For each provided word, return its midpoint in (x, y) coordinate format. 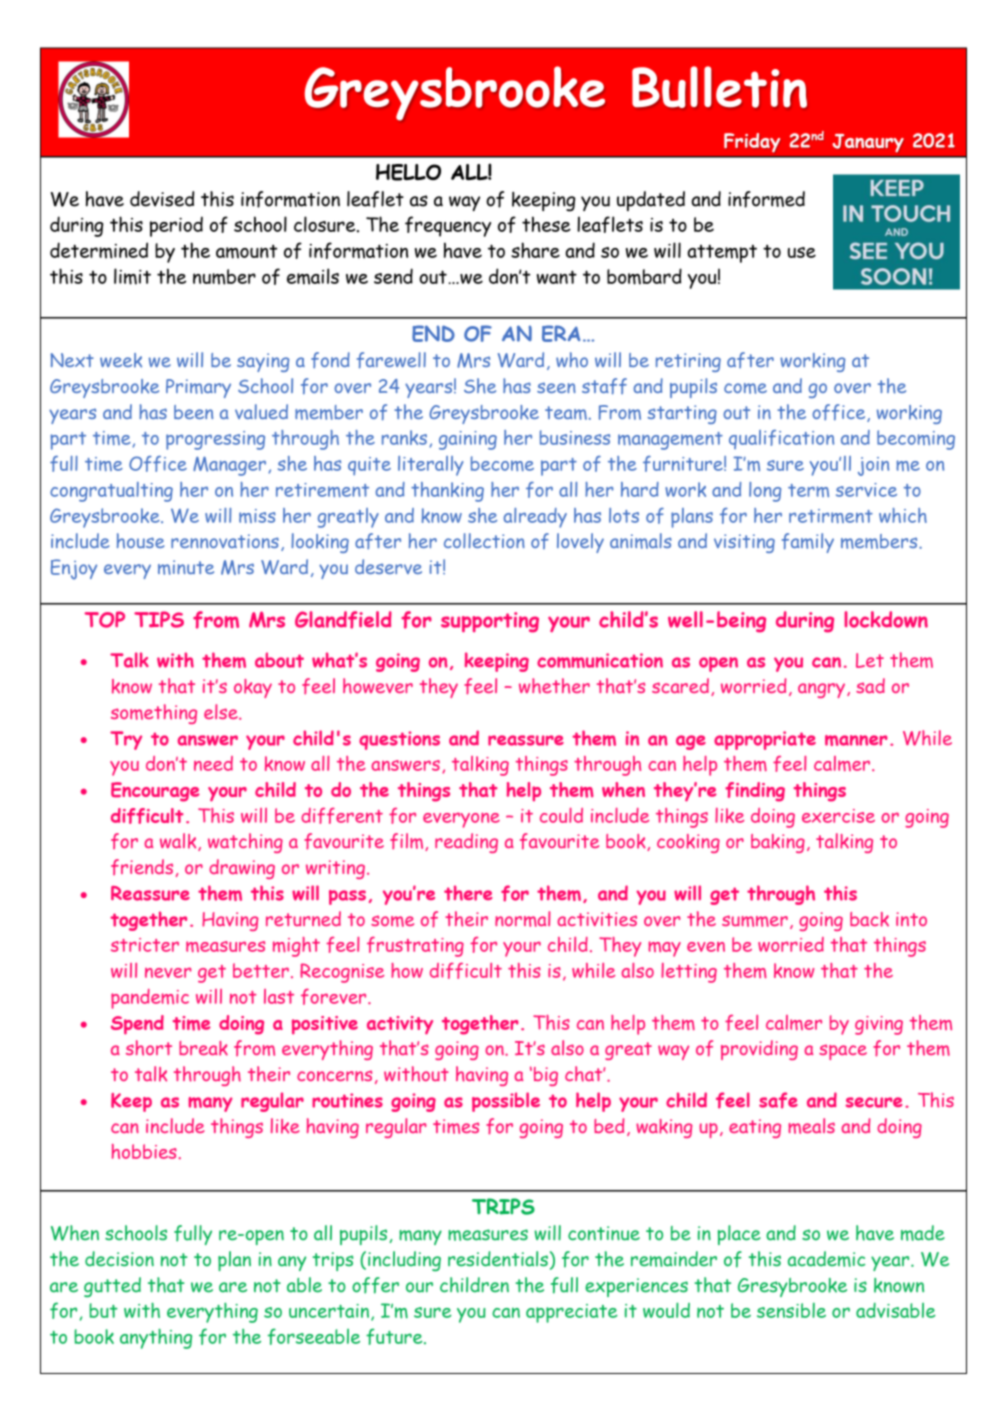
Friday (752, 143)
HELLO (408, 172)
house (140, 541)
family (808, 543)
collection (484, 540)
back (869, 919)
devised (162, 199)
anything (156, 1338)
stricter (145, 945)
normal (522, 919)
